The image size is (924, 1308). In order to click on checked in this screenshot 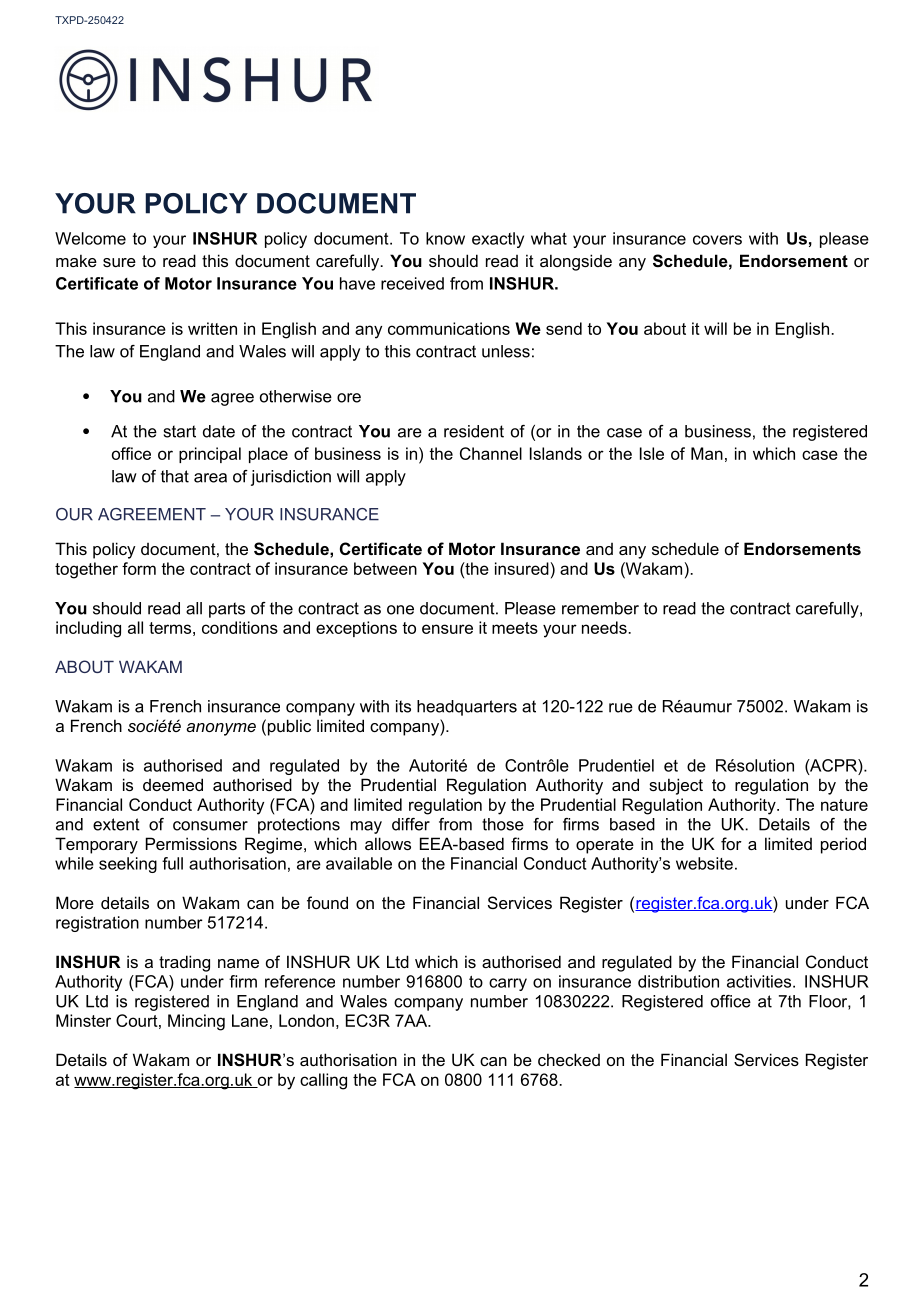, I will do `click(569, 1059)`.
